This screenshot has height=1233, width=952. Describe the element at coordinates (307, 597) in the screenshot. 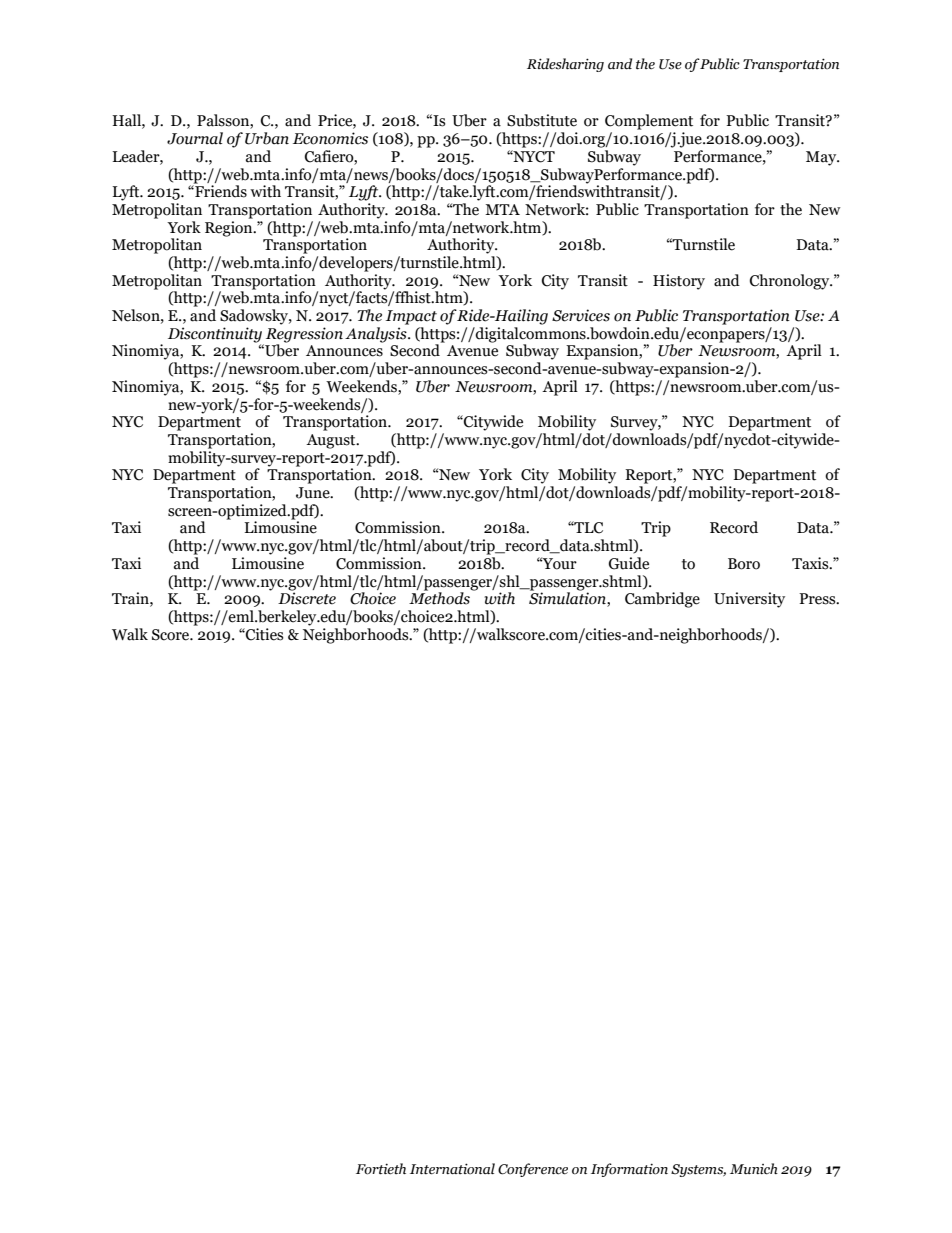

I see `Discrete` at that location.
